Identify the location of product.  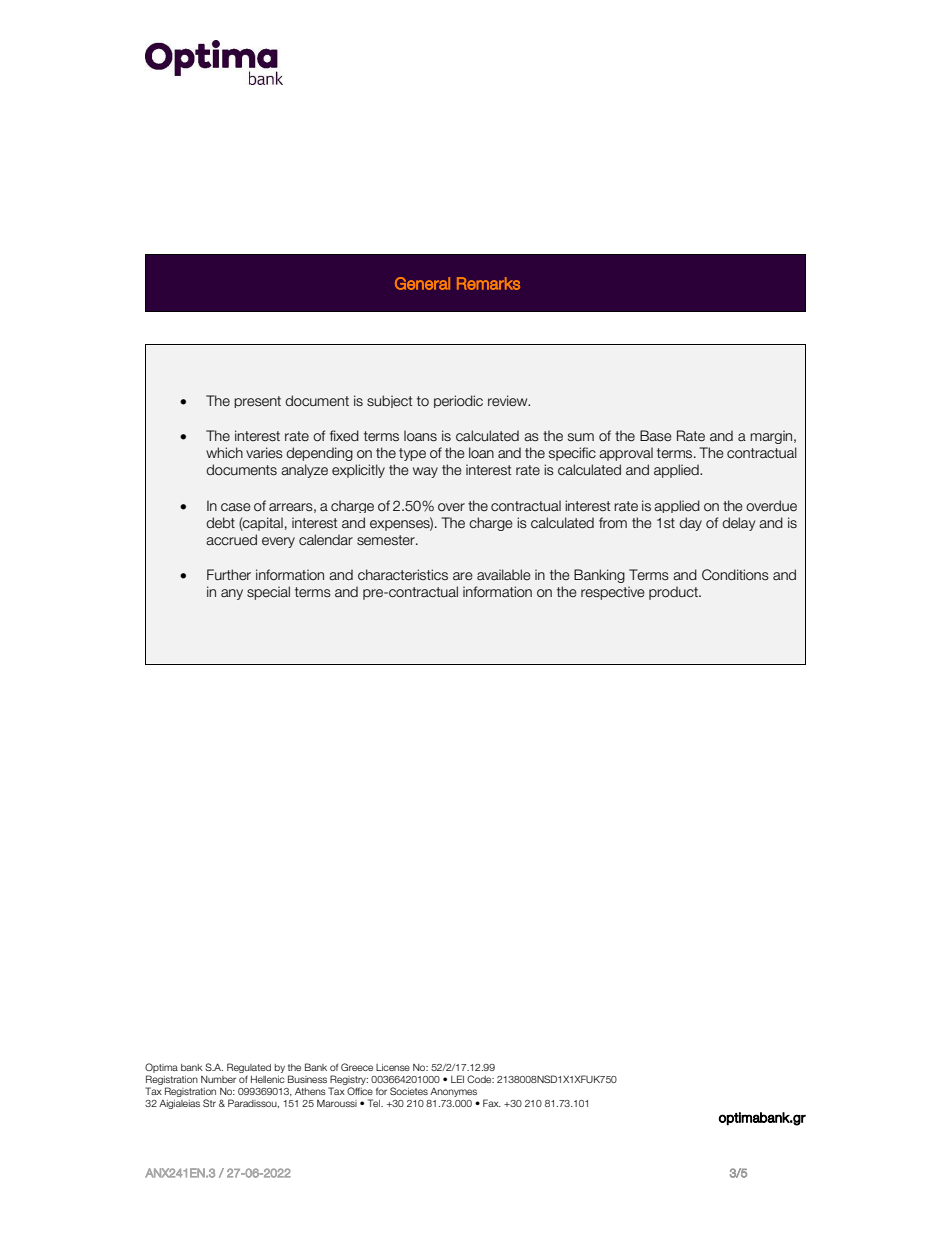
(674, 593).
